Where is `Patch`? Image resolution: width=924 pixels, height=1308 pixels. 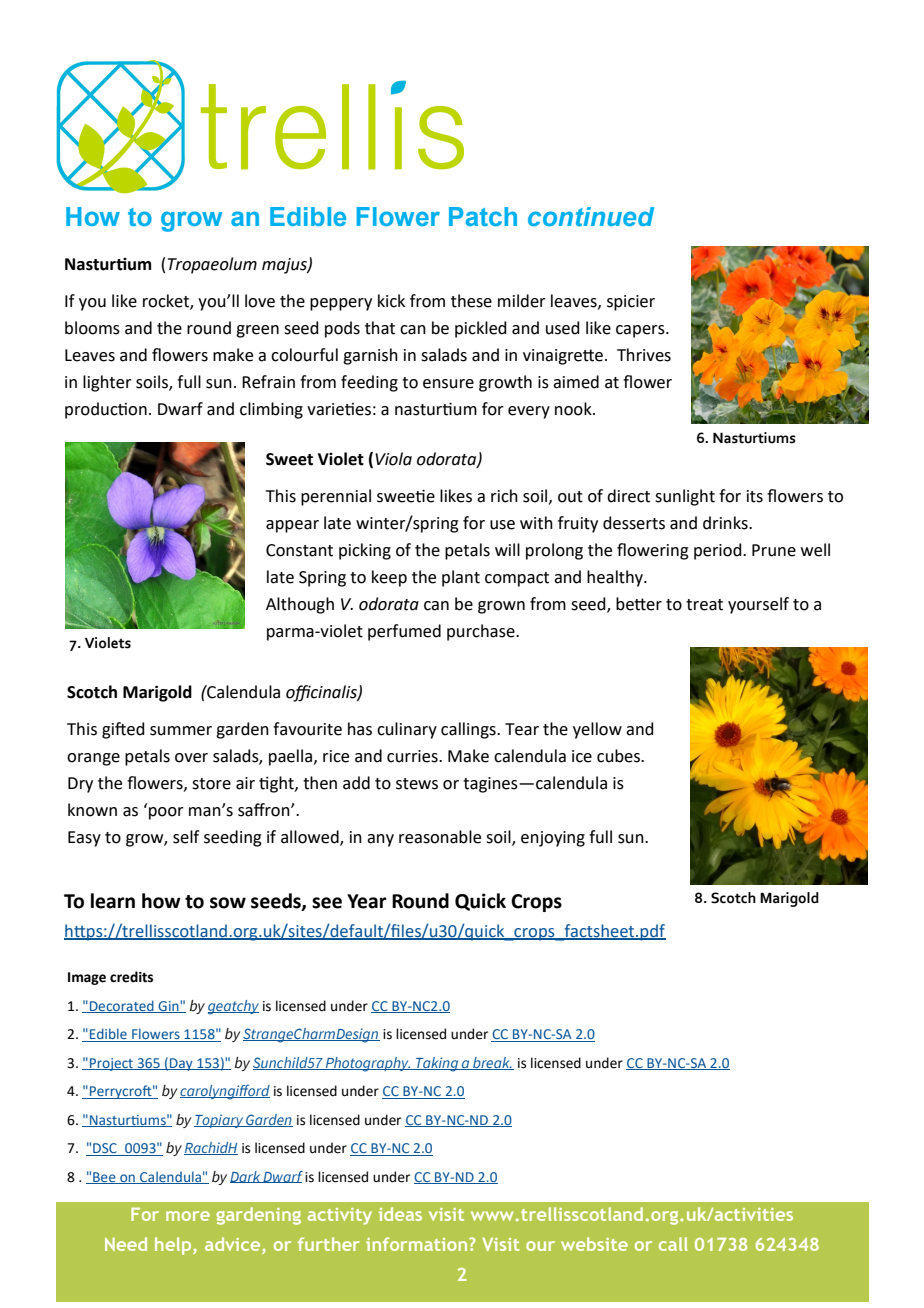 Patch is located at coordinates (483, 217).
